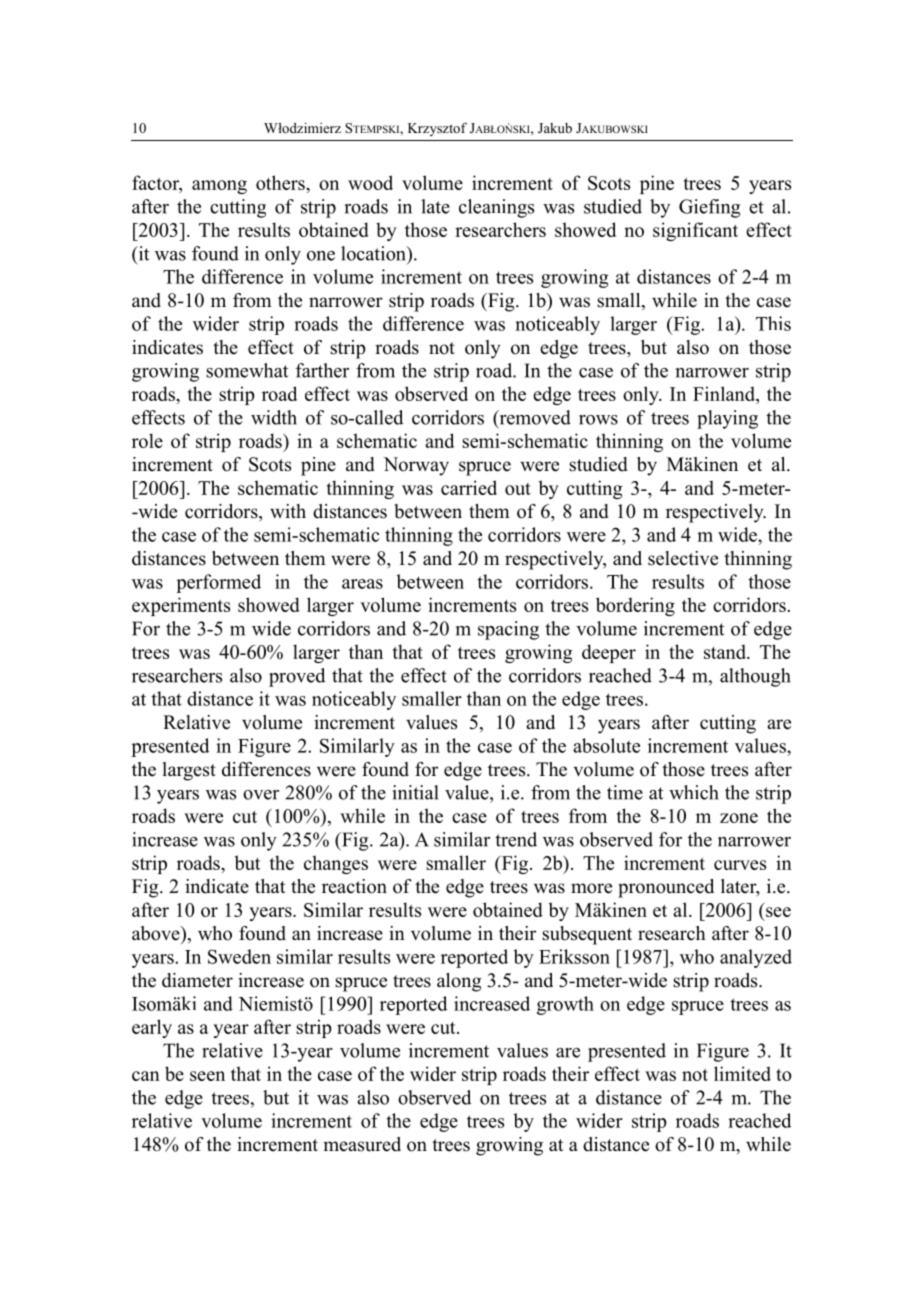 The width and height of the screenshot is (924, 1314). What do you see at coordinates (469, 487) in the screenshot?
I see `carried` at bounding box center [469, 487].
